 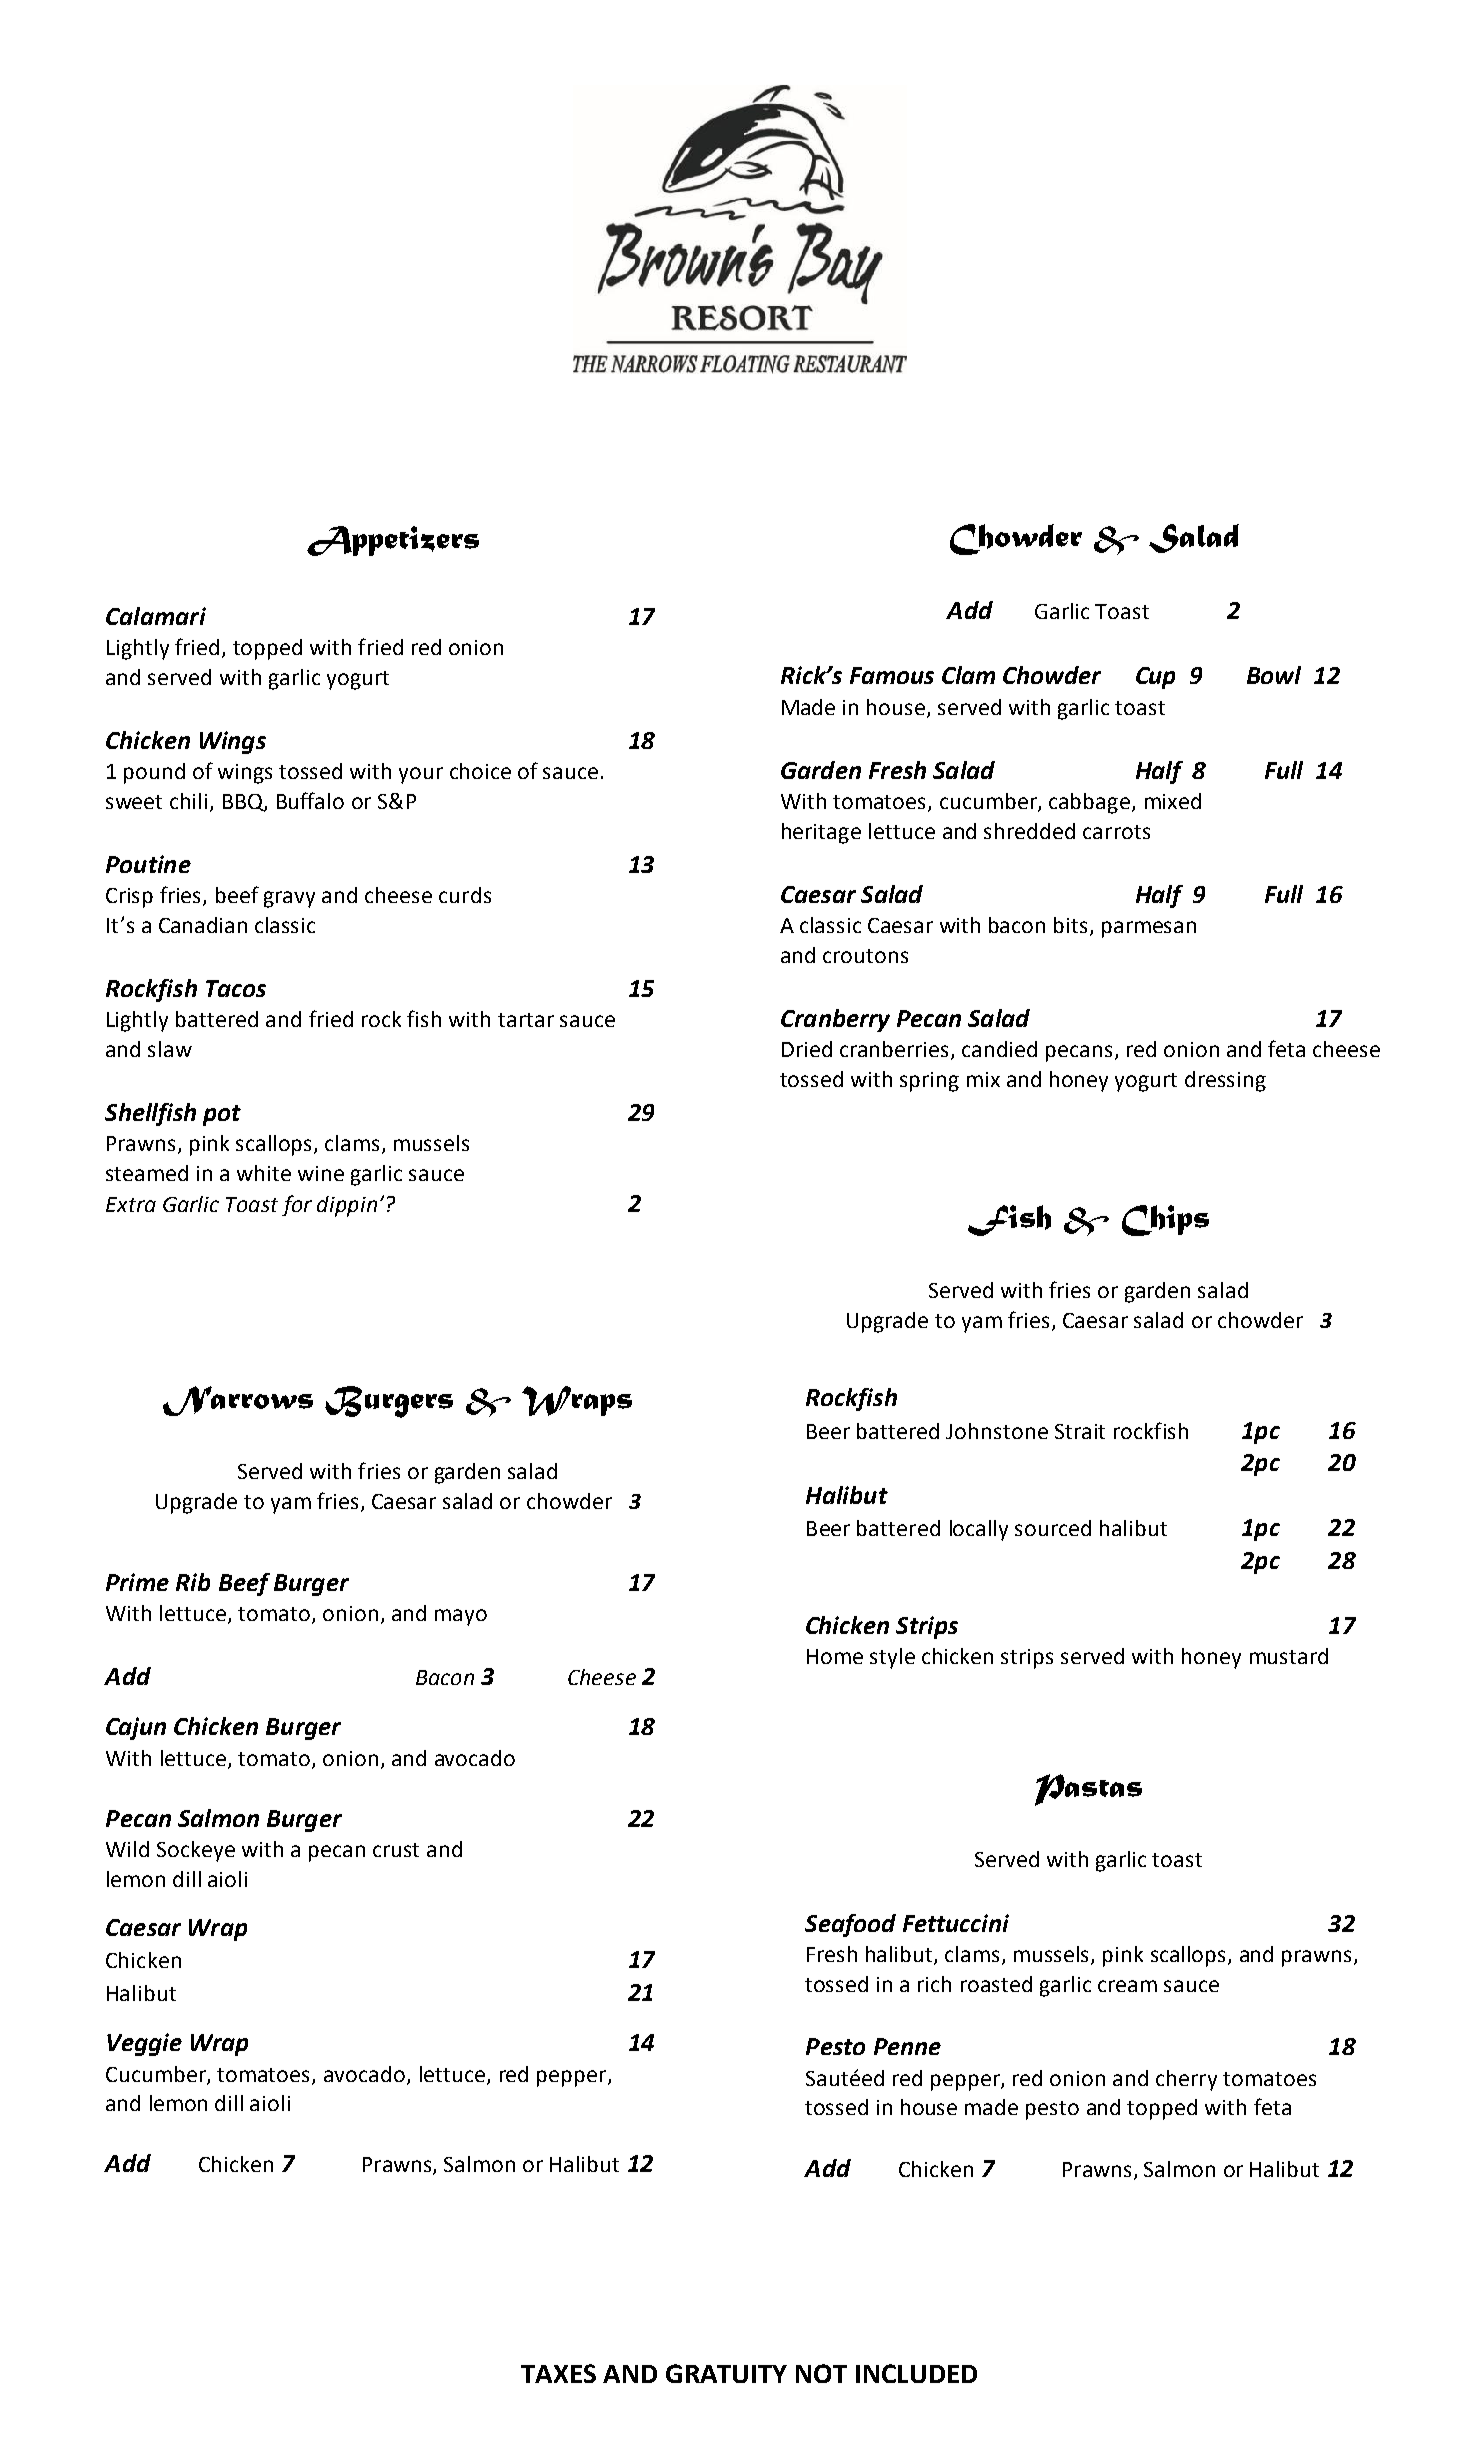 What do you see at coordinates (1165, 1220) in the screenshot?
I see `Chips` at bounding box center [1165, 1220].
